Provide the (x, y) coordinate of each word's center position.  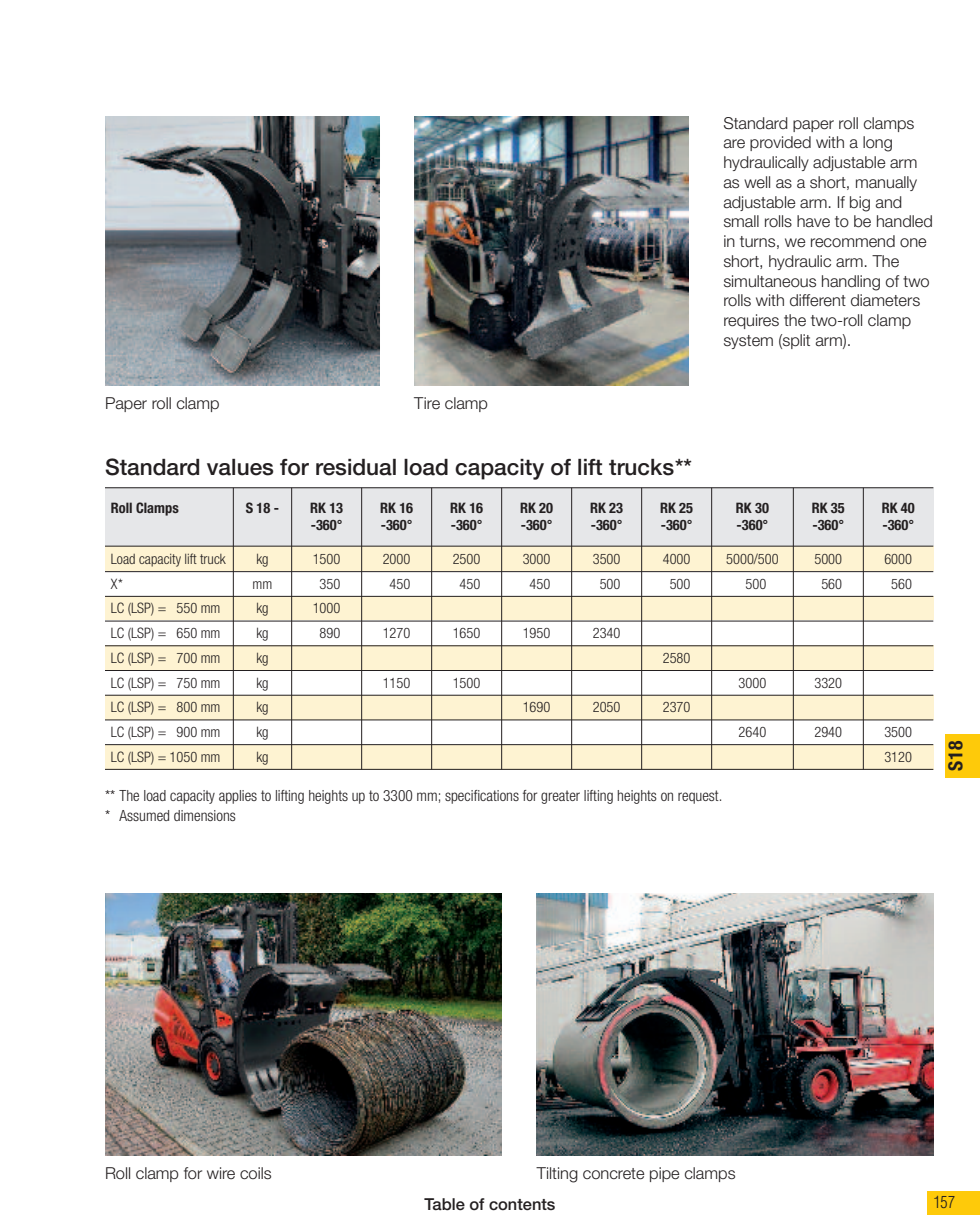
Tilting (557, 1175)
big (860, 204)
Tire (427, 403)
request (699, 797)
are (734, 144)
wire (221, 1173)
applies (238, 797)
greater (560, 797)
